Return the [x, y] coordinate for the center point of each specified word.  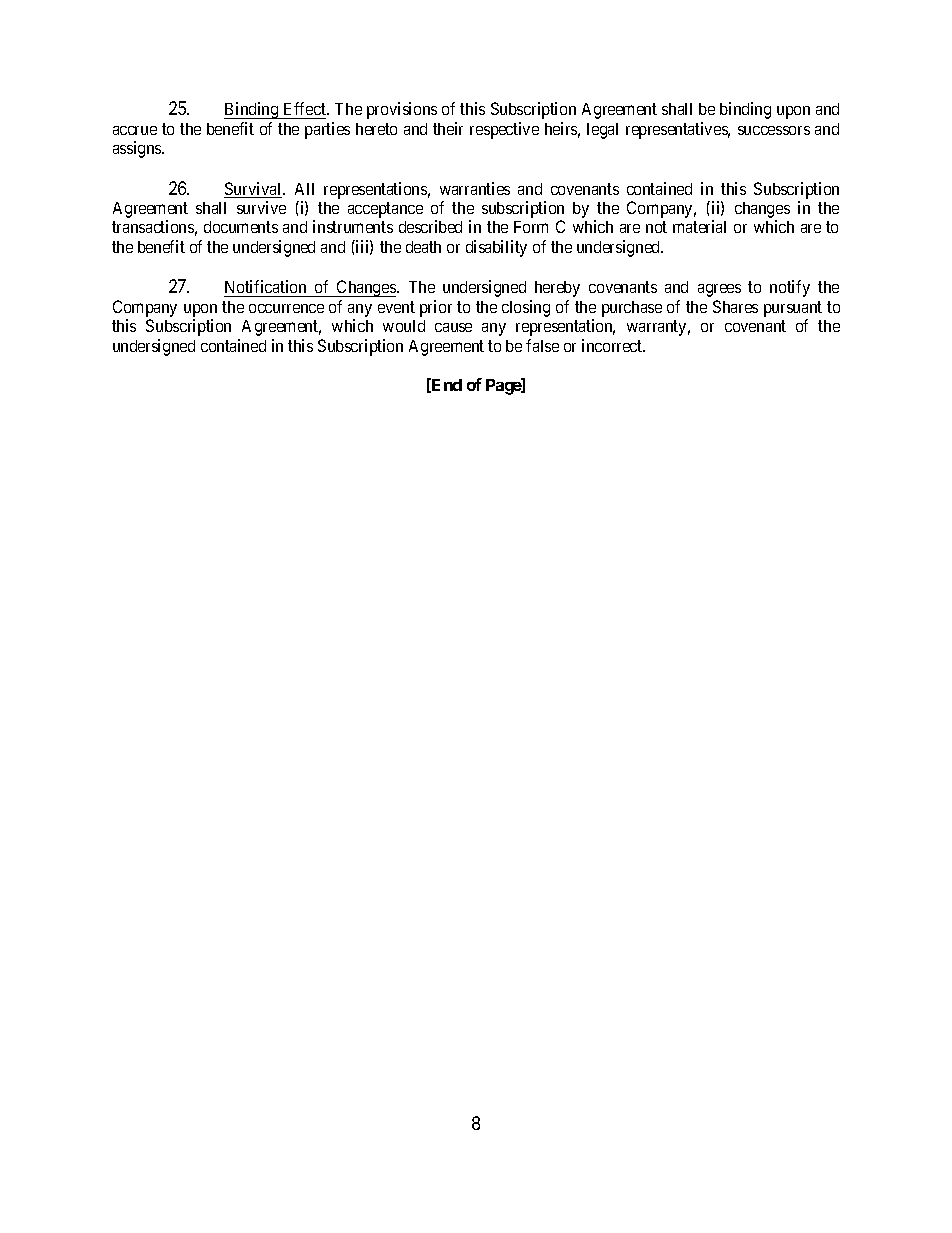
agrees [719, 290]
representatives [678, 130]
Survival [254, 190]
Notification [266, 288]
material [699, 226]
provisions [402, 110]
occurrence [286, 308]
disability [496, 248]
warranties [475, 188]
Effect [306, 108]
